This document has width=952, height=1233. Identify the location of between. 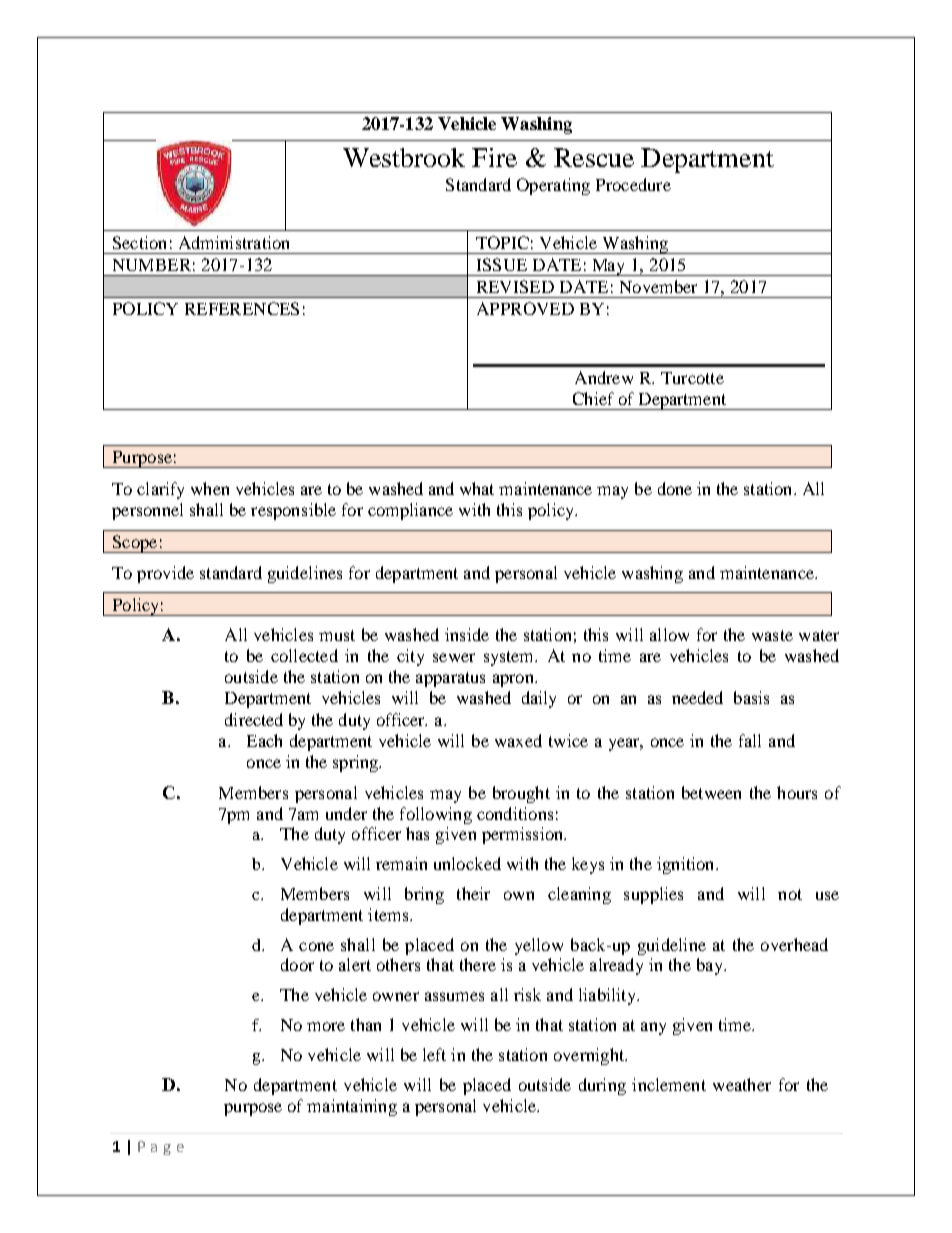
(711, 792).
